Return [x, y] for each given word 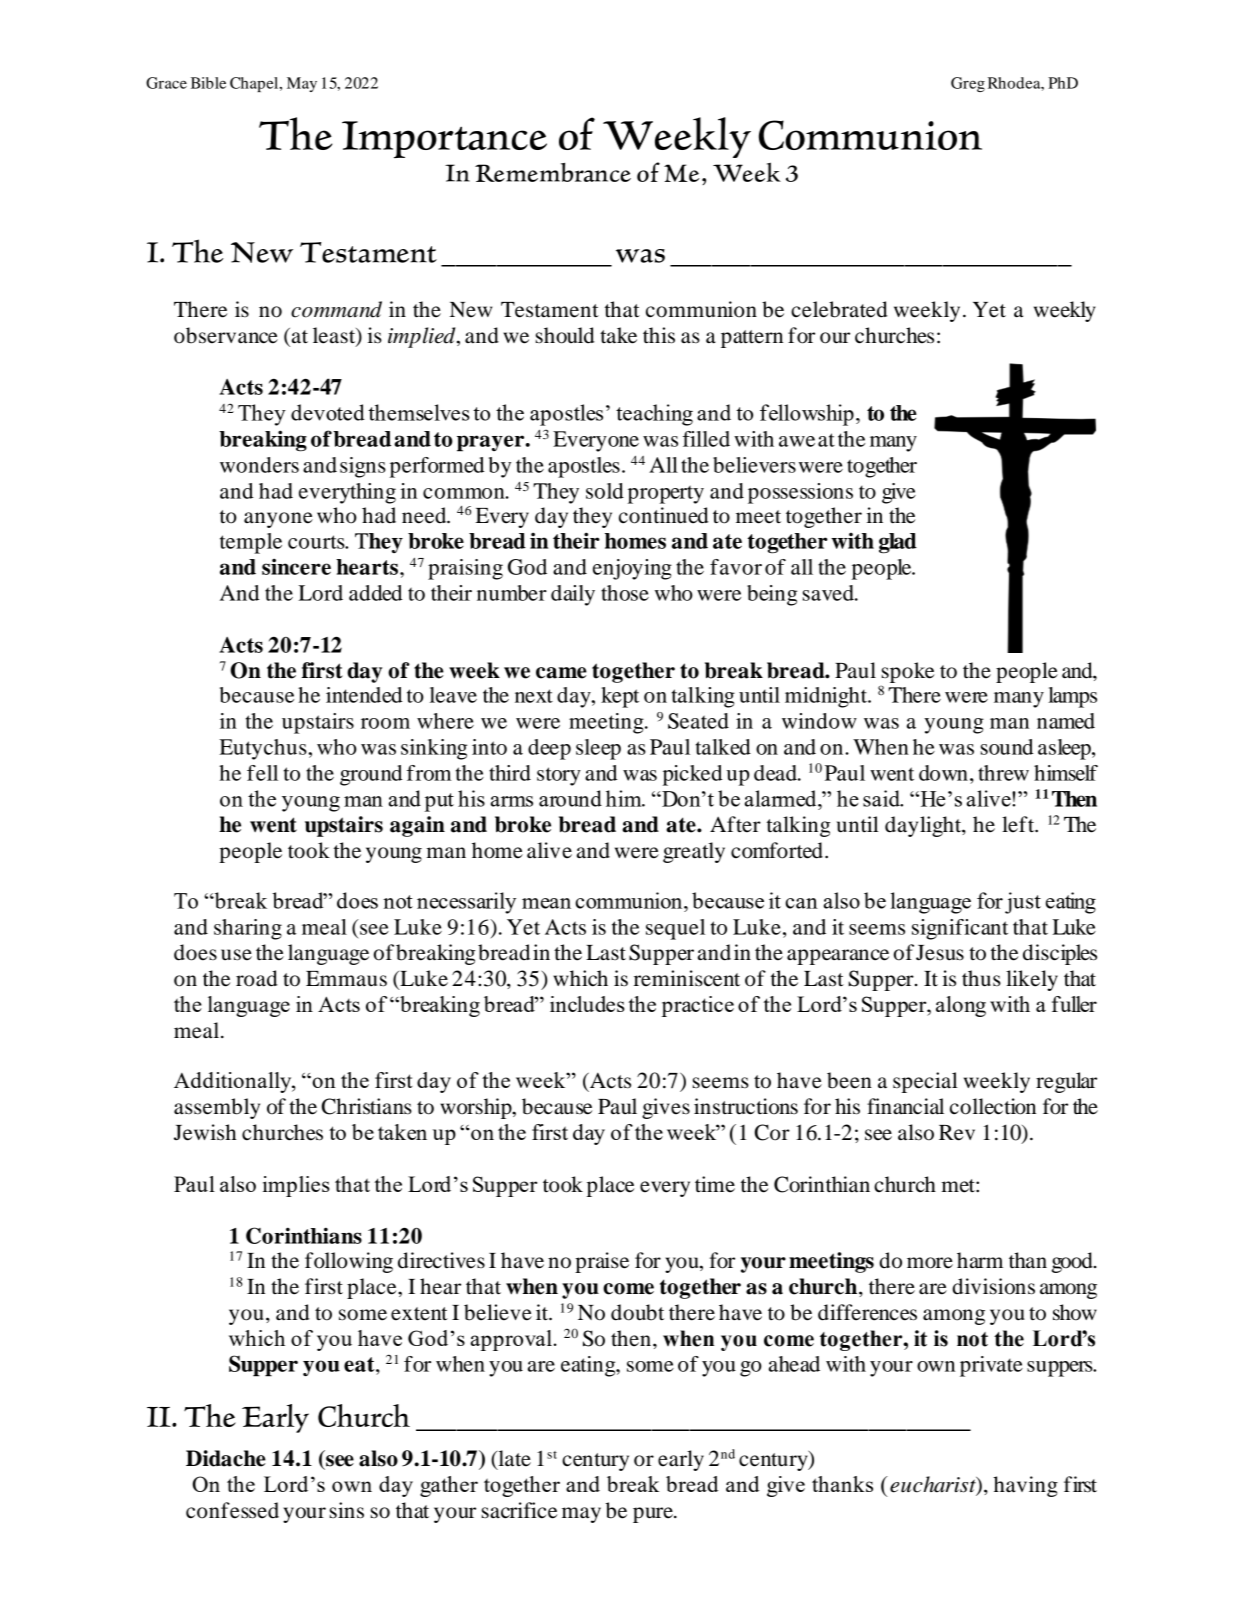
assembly [217, 1108]
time [715, 1184]
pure [654, 1515]
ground [371, 775]
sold [605, 491]
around [570, 798]
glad [898, 543]
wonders [259, 465]
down [943, 773]
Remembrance [553, 172]
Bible [208, 83]
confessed [232, 1510]
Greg [968, 84]
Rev [957, 1133]
